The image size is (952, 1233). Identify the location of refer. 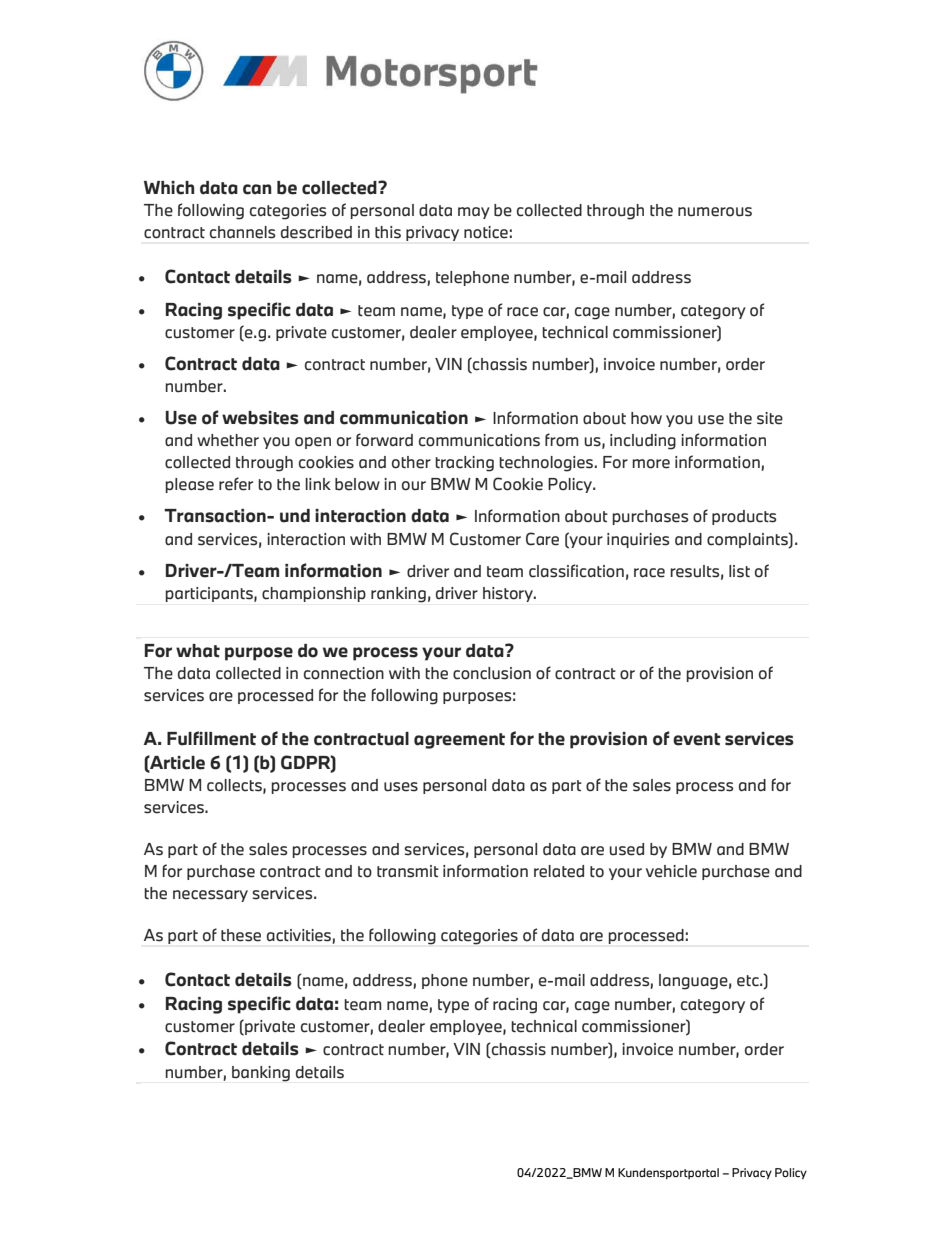
(236, 484).
